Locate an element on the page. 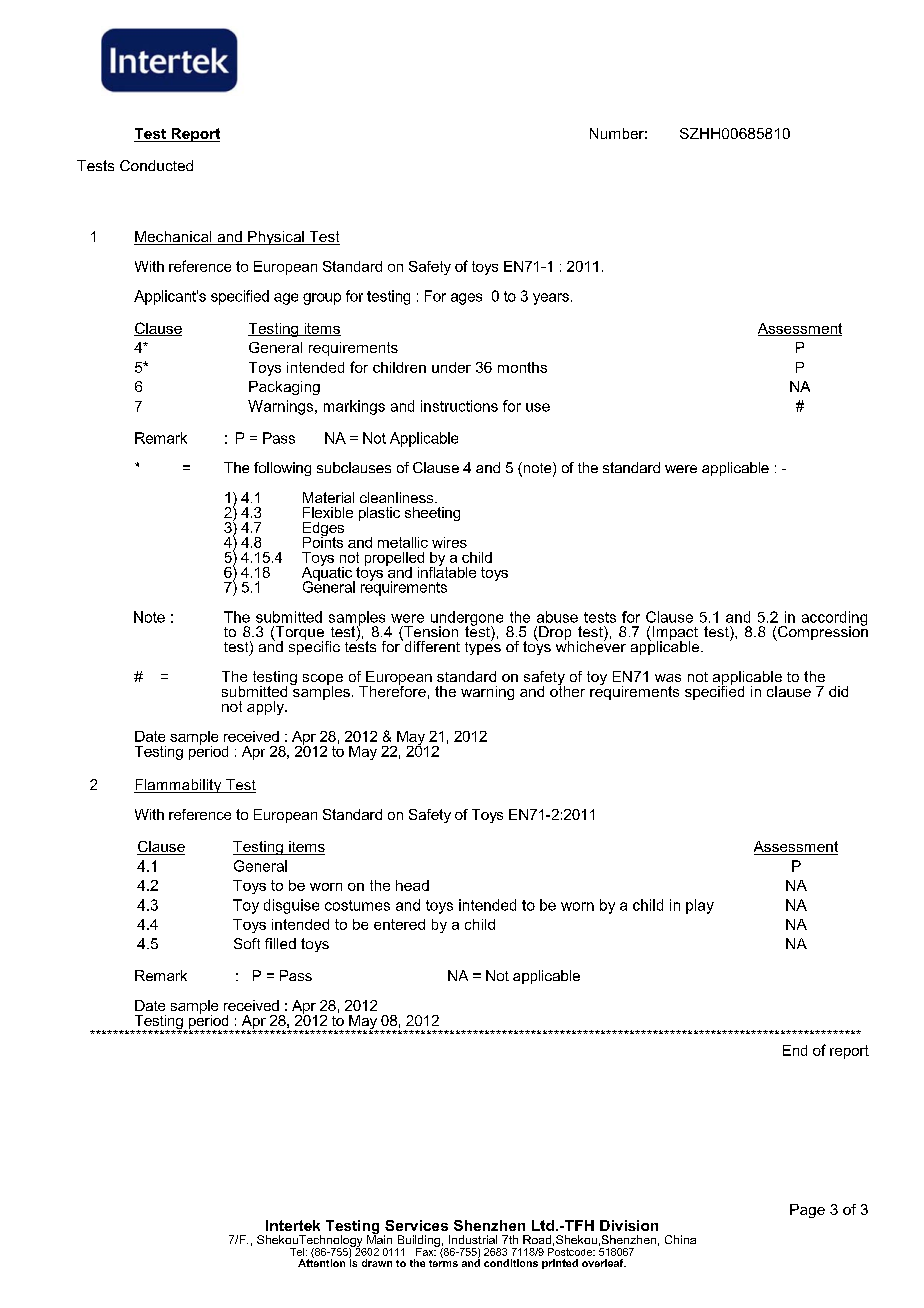 The height and width of the page is (1308, 924). did is located at coordinates (838, 691).
